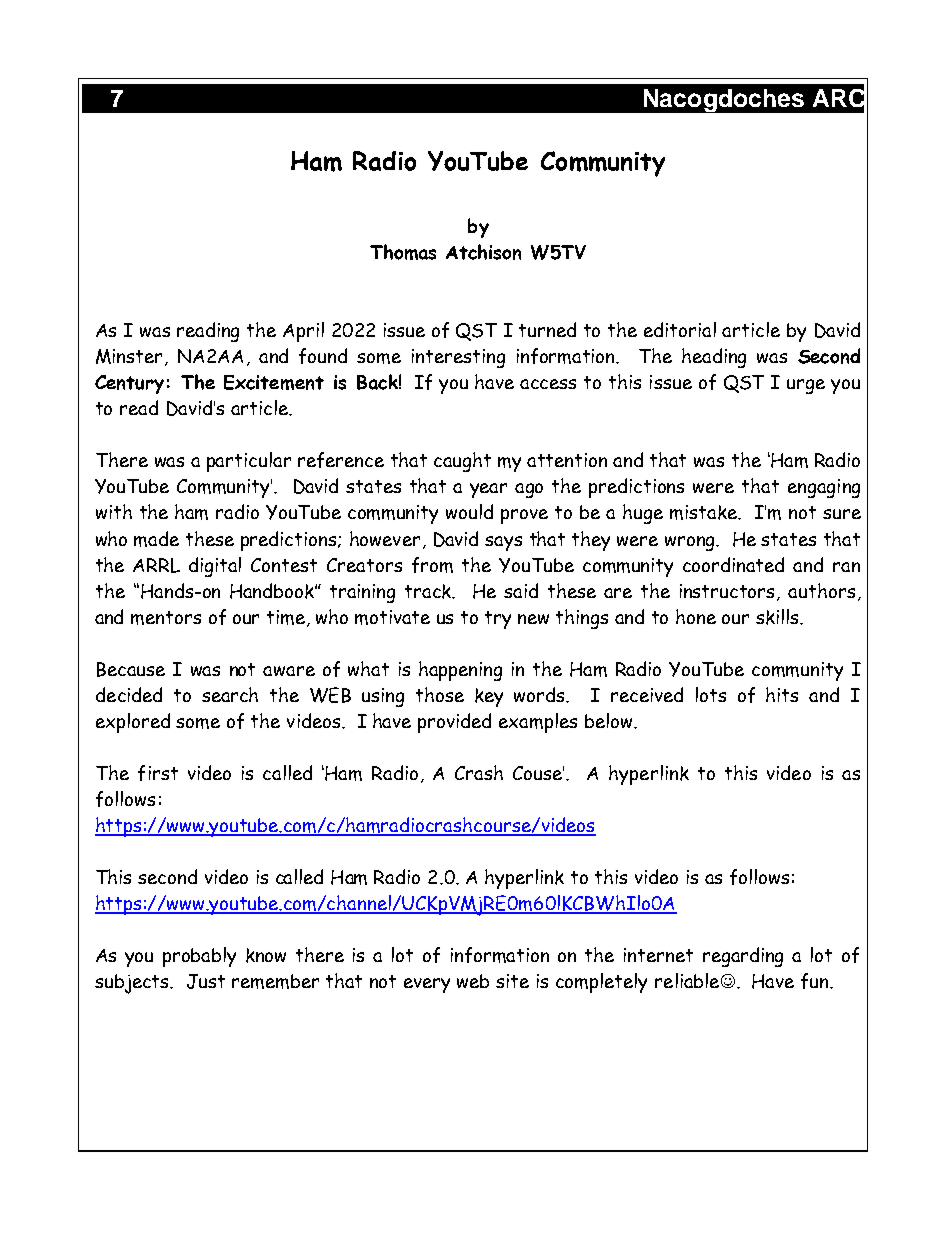 The width and height of the screenshot is (952, 1233). What do you see at coordinates (512, 981) in the screenshot?
I see `site` at bounding box center [512, 981].
